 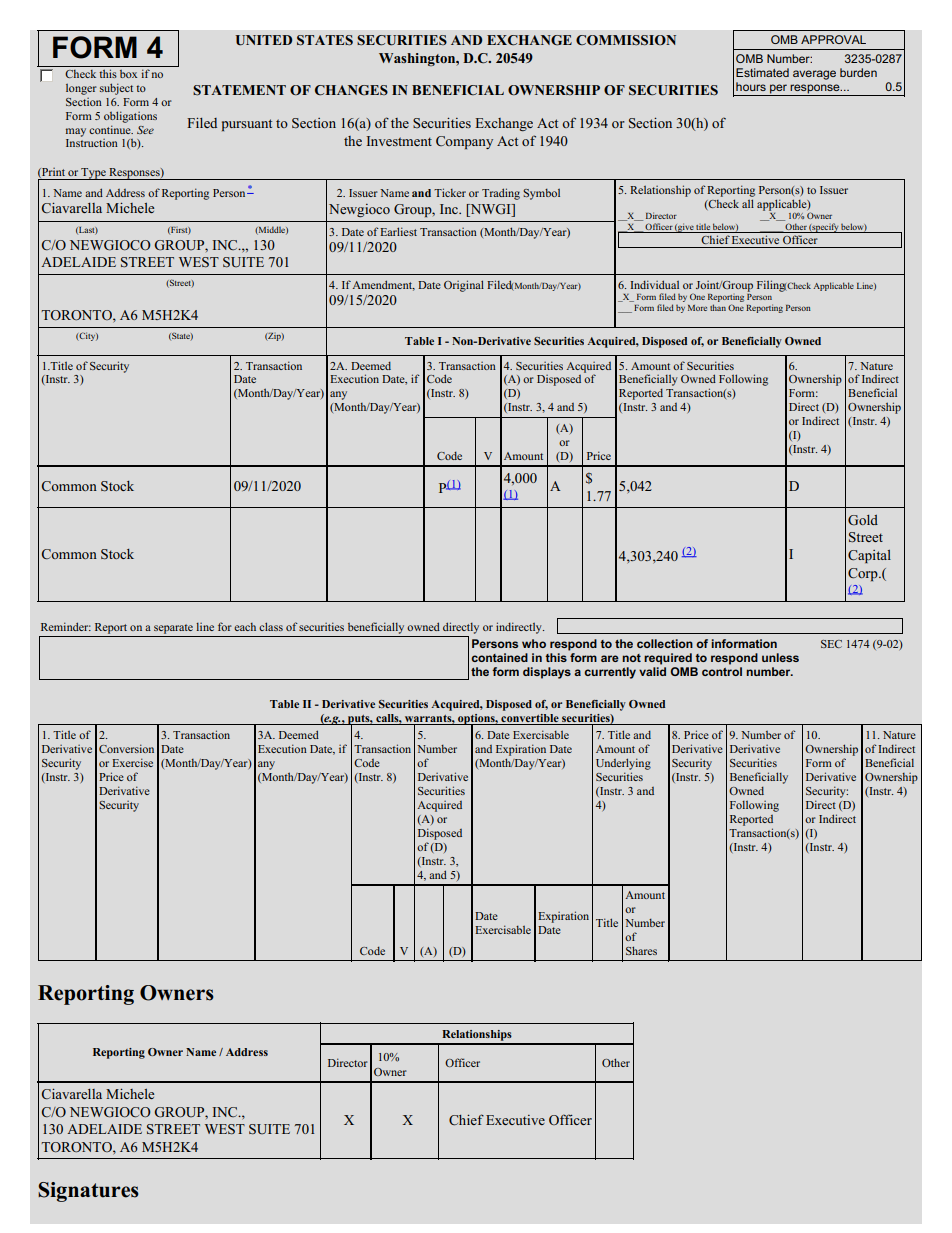 What do you see at coordinates (173, 629) in the page?
I see `separate` at bounding box center [173, 629].
